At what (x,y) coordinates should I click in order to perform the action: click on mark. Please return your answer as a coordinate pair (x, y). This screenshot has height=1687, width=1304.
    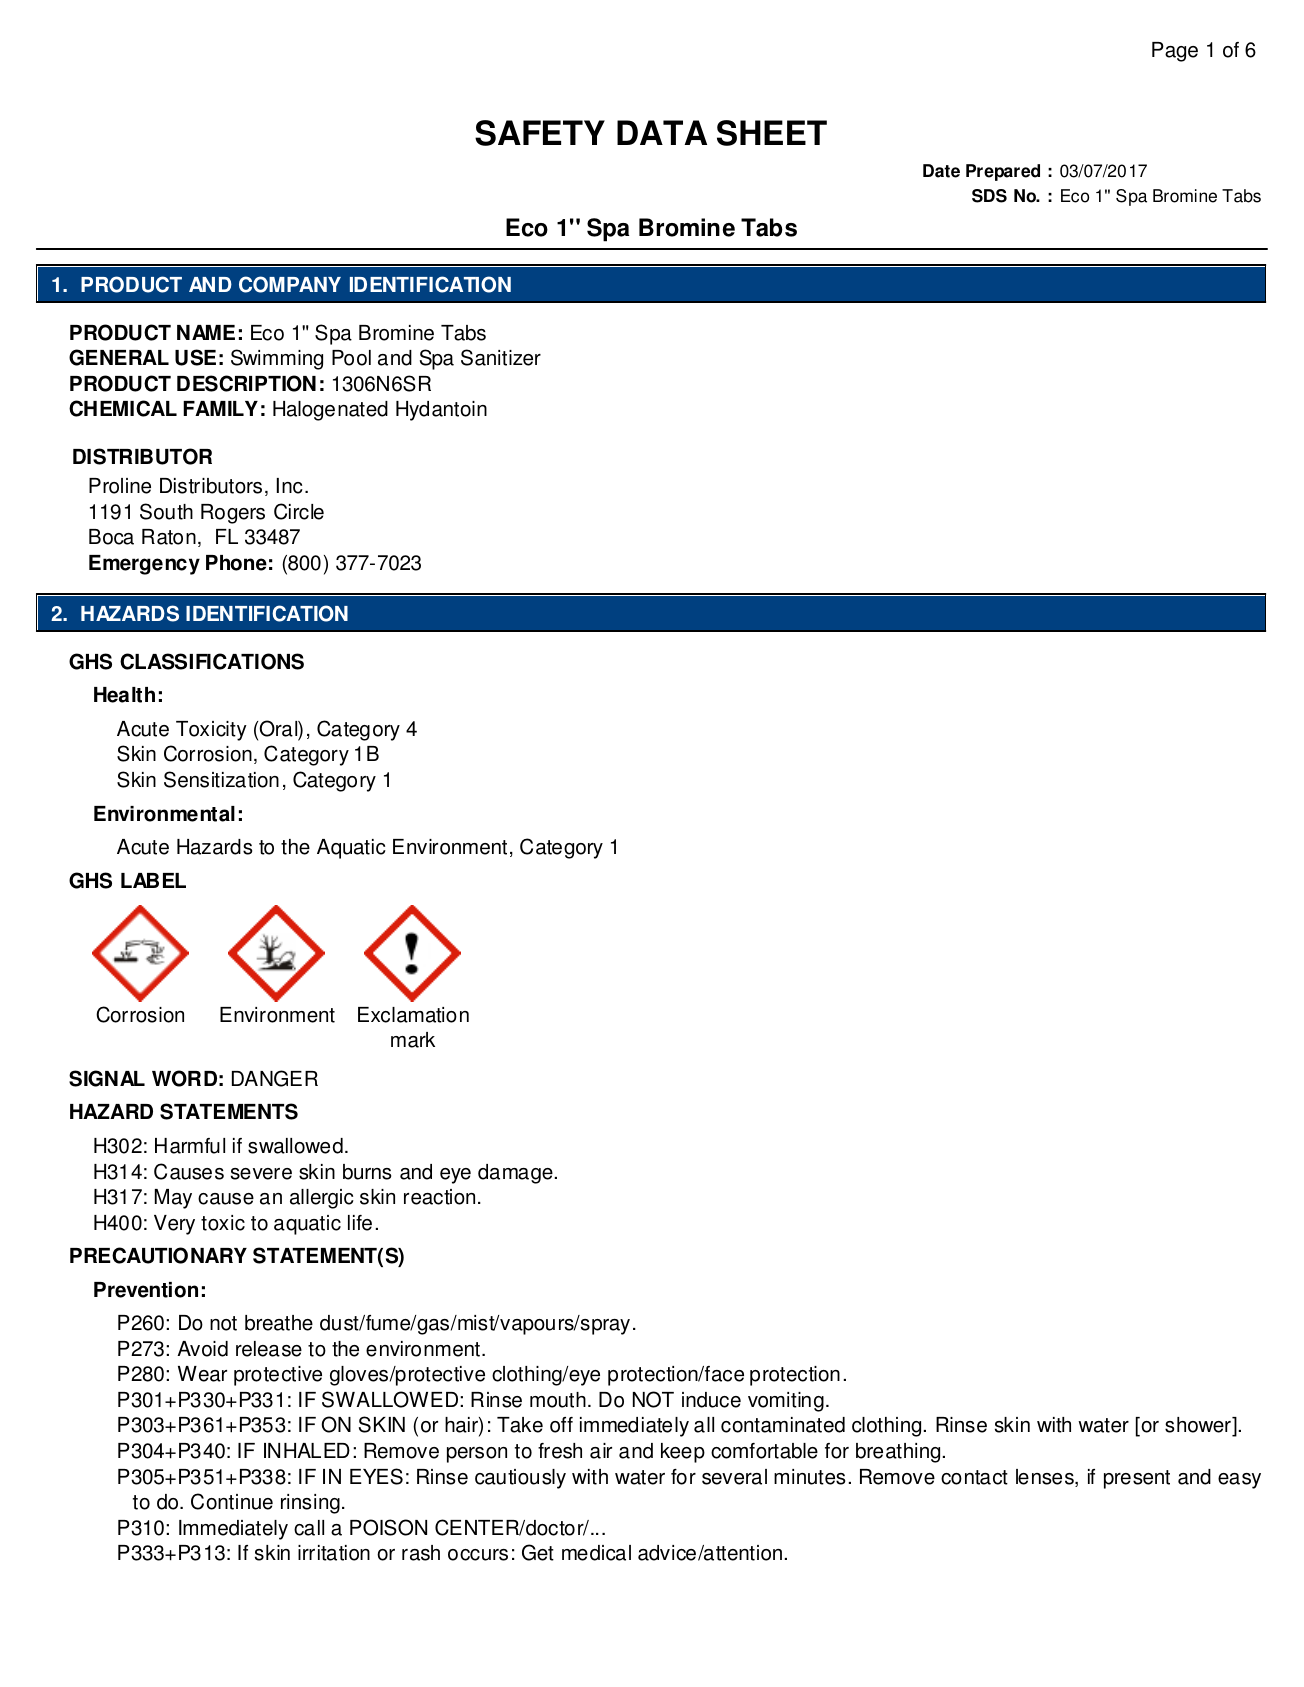
    Looking at the image, I should click on (413, 1040).
